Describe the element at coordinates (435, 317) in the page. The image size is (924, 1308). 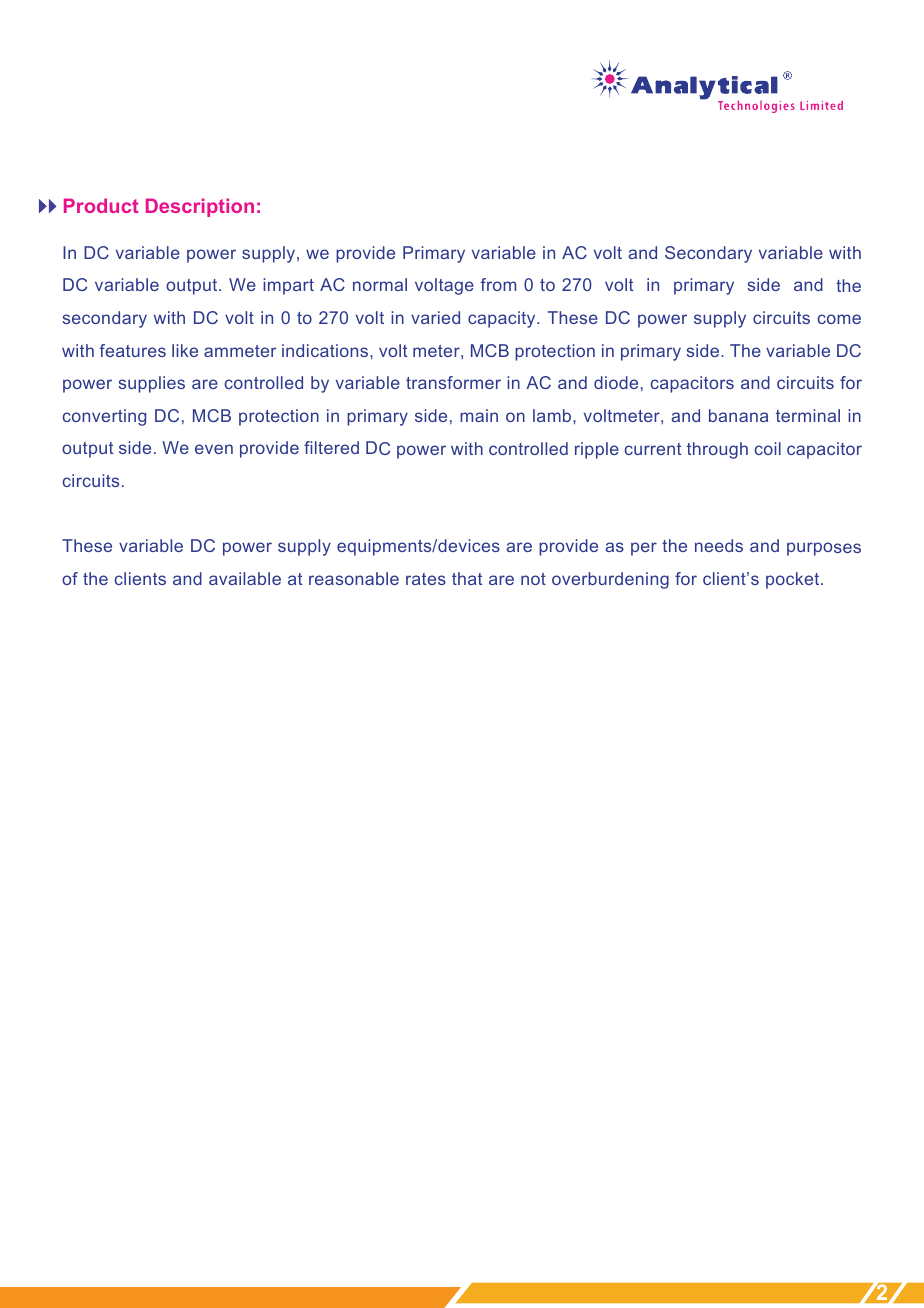
I see `varied` at that location.
